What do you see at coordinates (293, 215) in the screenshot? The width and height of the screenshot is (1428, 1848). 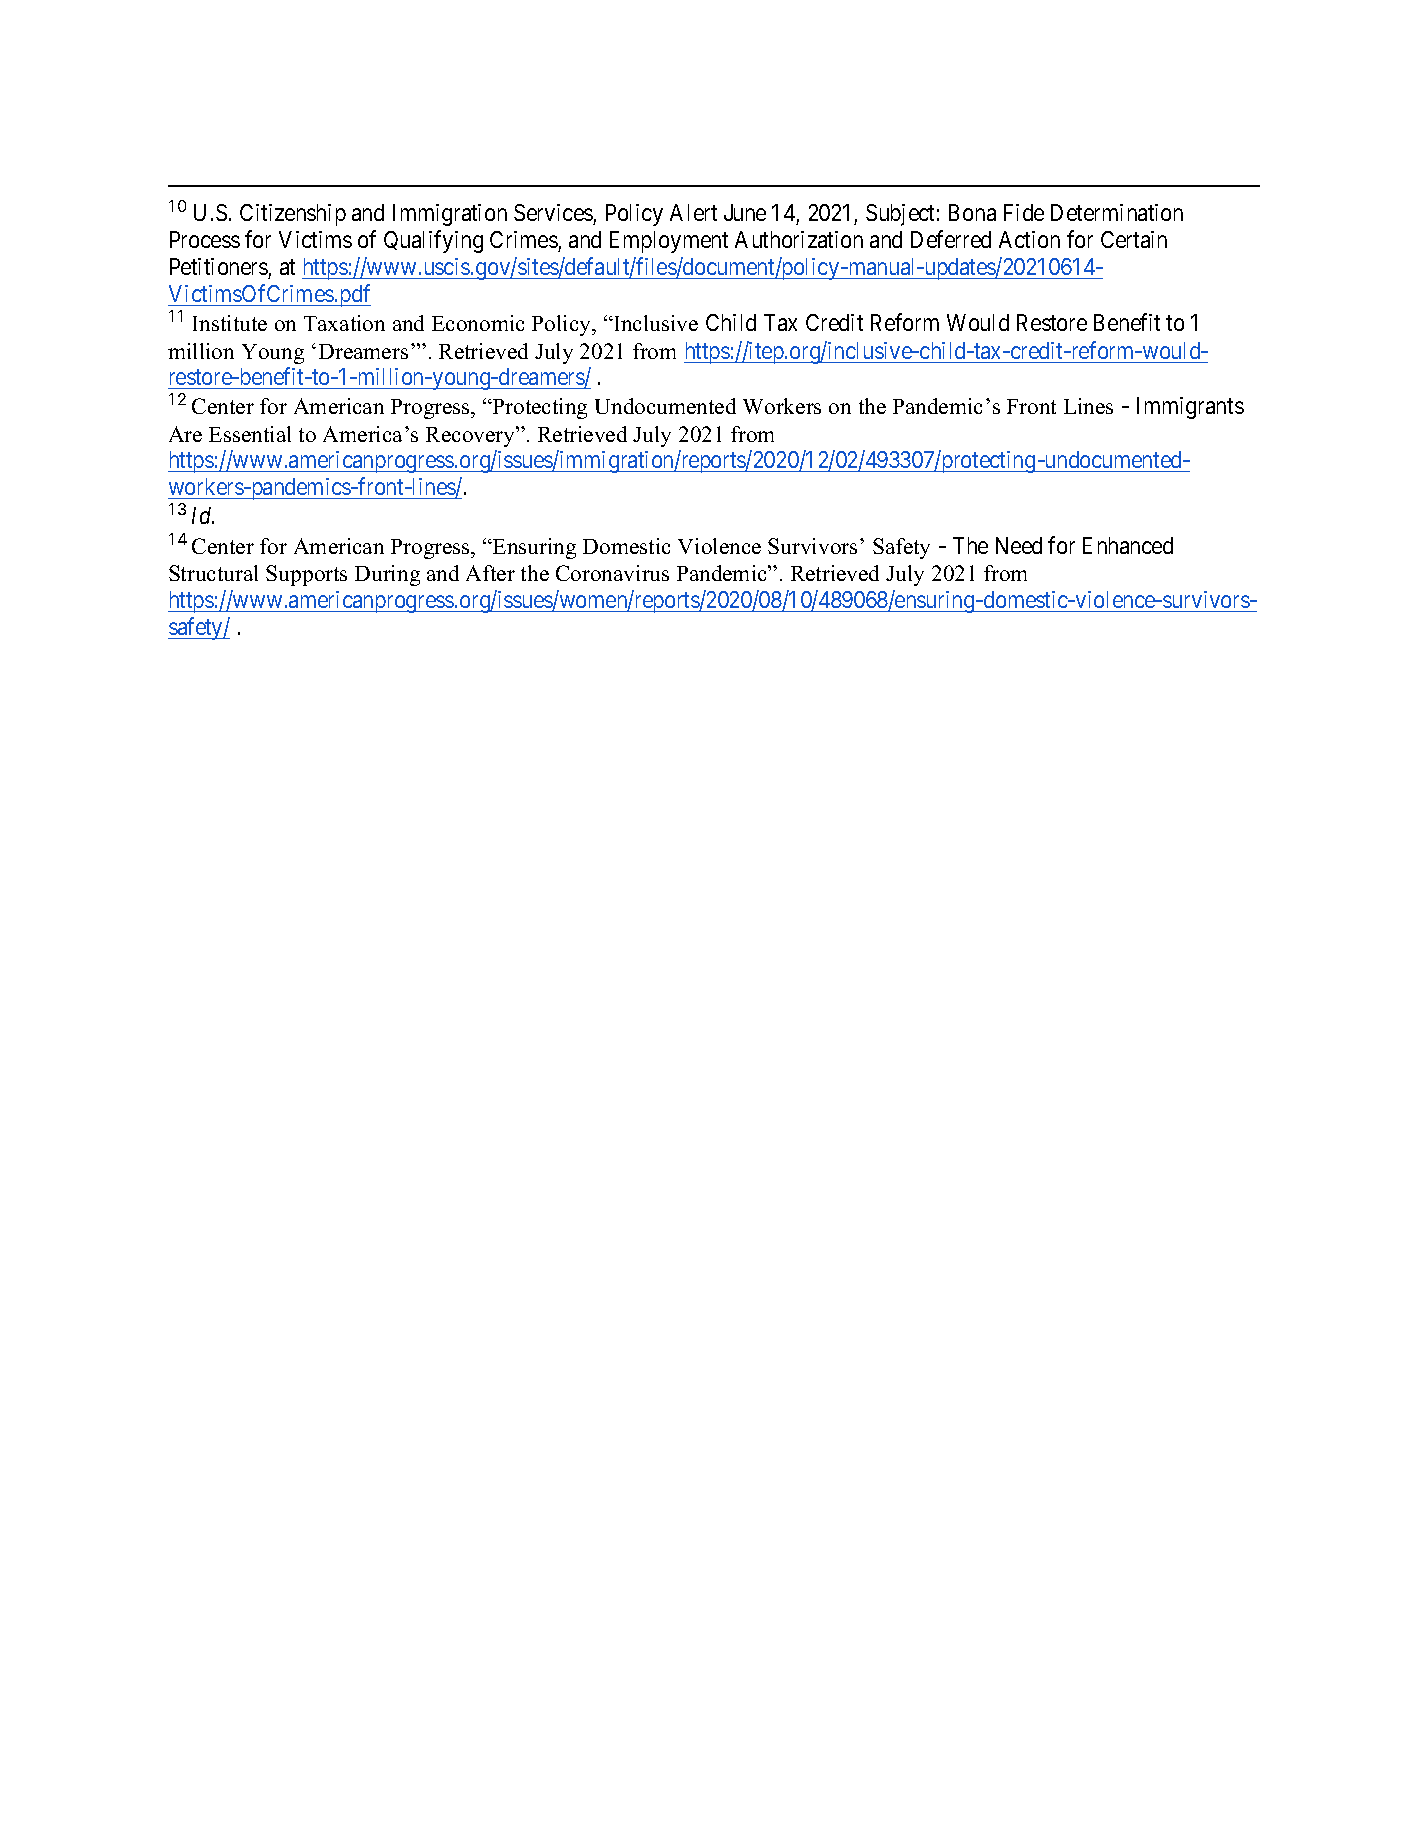 I see `Citizenship` at bounding box center [293, 215].
